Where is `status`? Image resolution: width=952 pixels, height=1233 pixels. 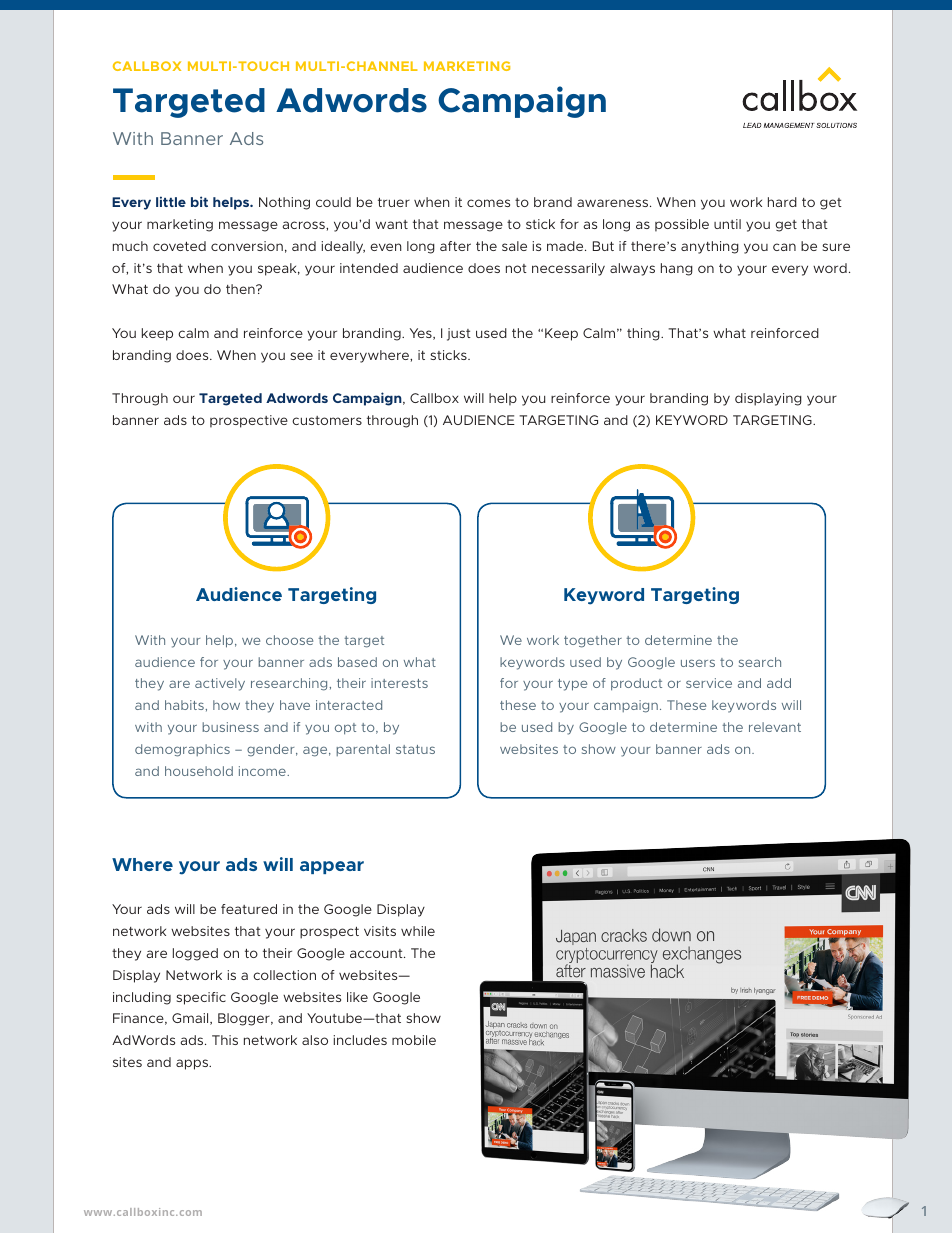
status is located at coordinates (415, 749).
